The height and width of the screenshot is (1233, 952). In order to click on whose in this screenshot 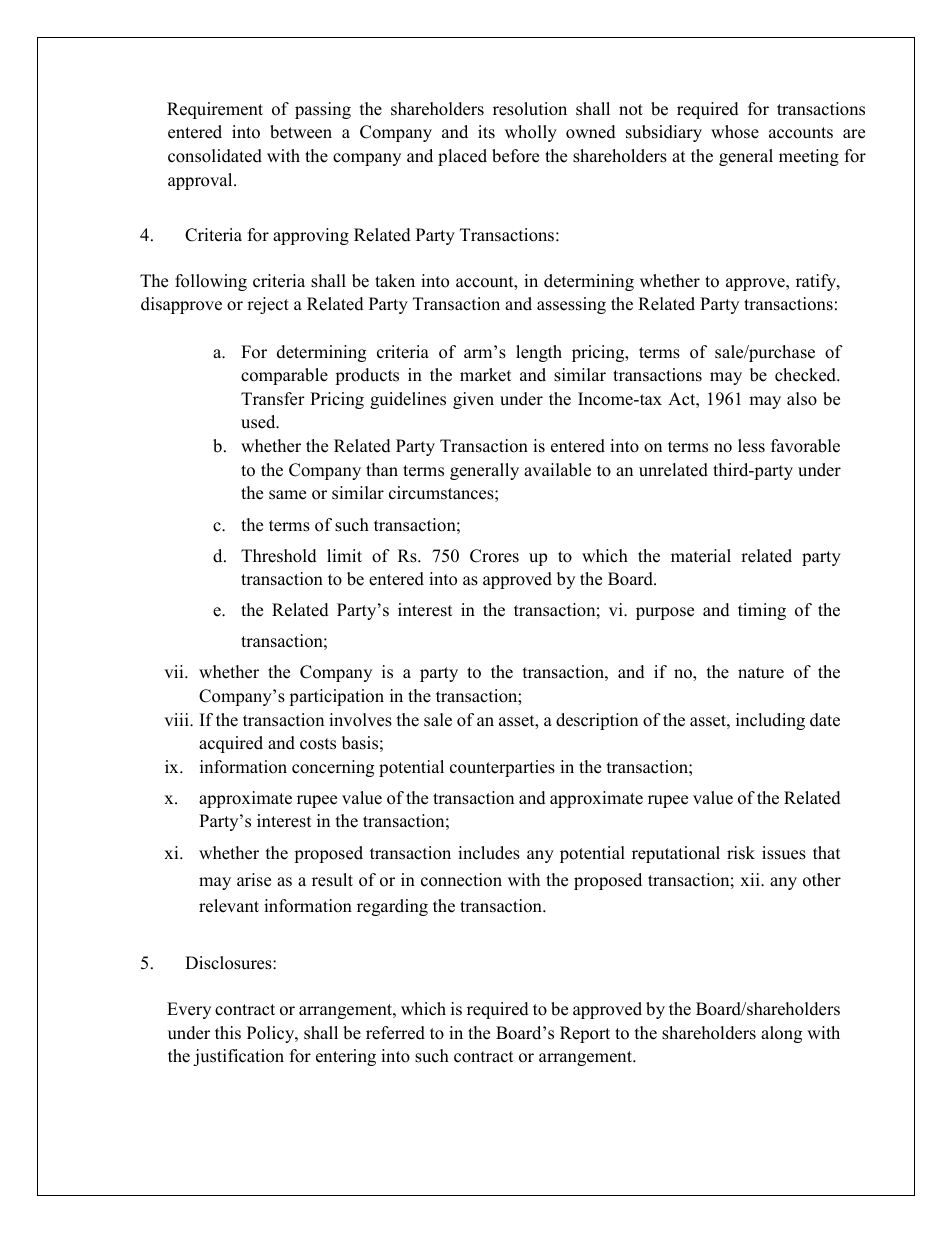, I will do `click(735, 132)`.
